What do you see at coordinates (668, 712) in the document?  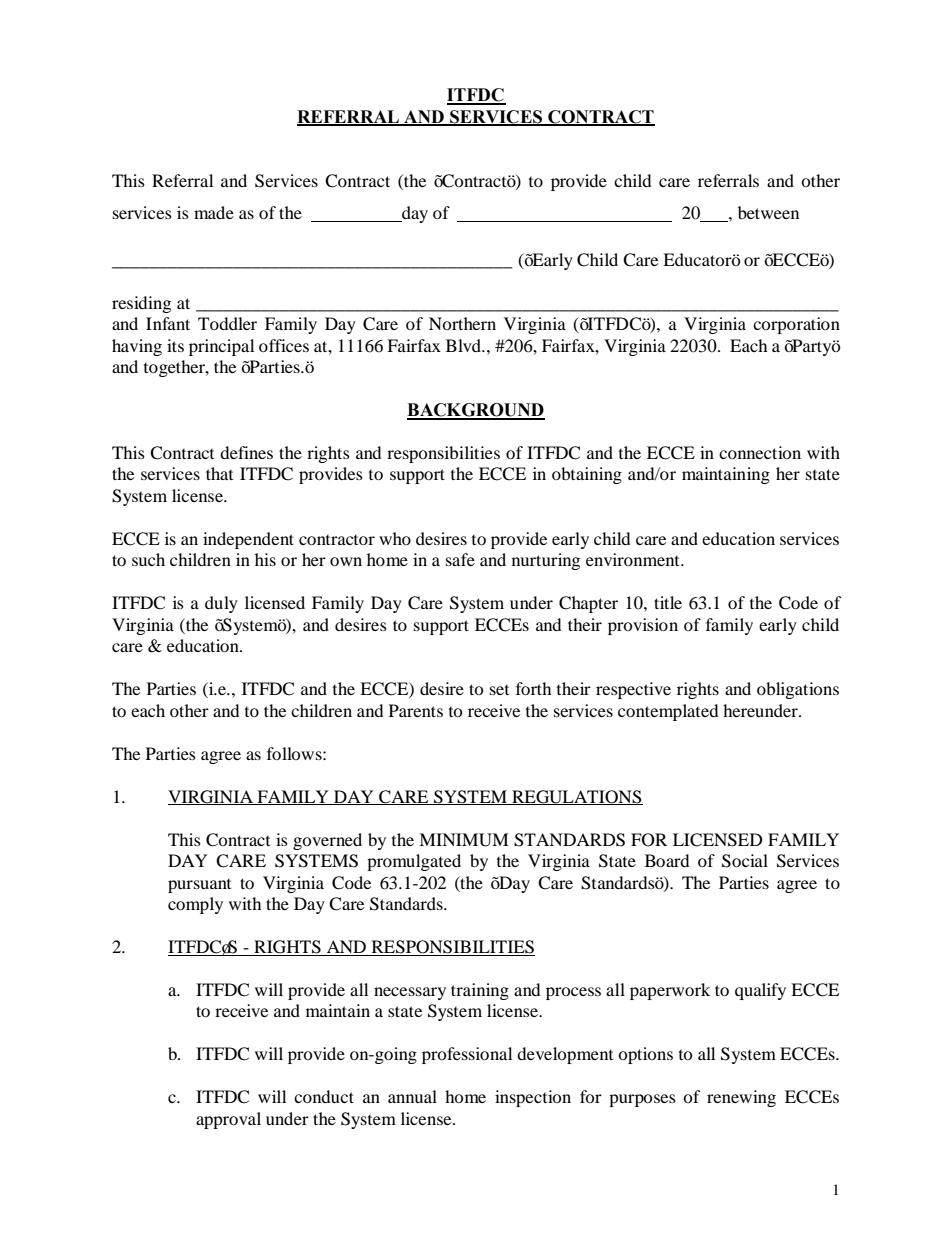 I see `contemplated` at bounding box center [668, 712].
